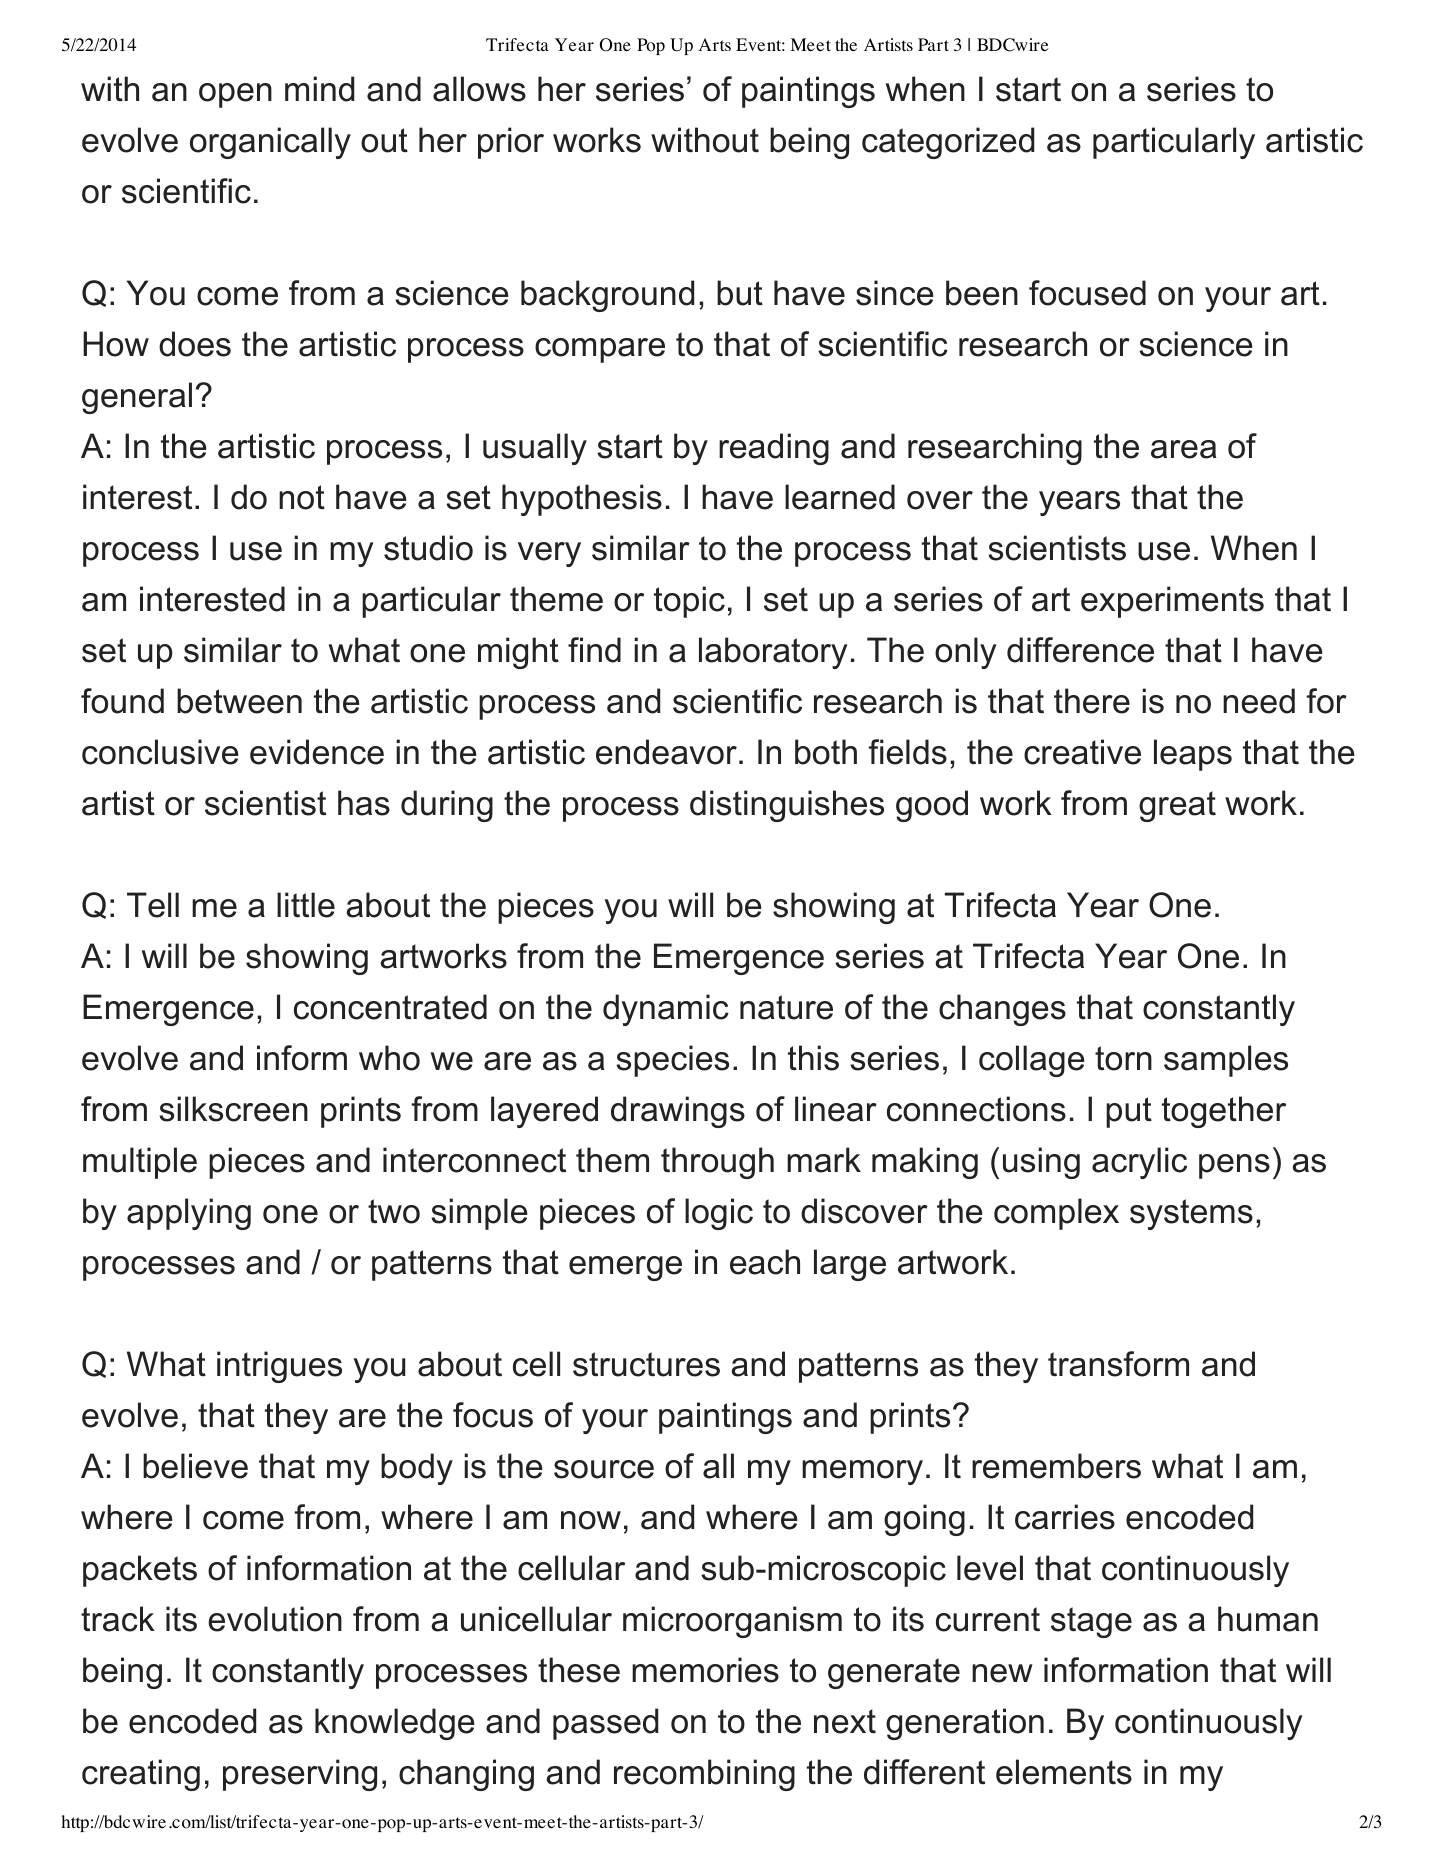 The height and width of the screenshot is (1869, 1444). I want to click on organically, so click(270, 143).
